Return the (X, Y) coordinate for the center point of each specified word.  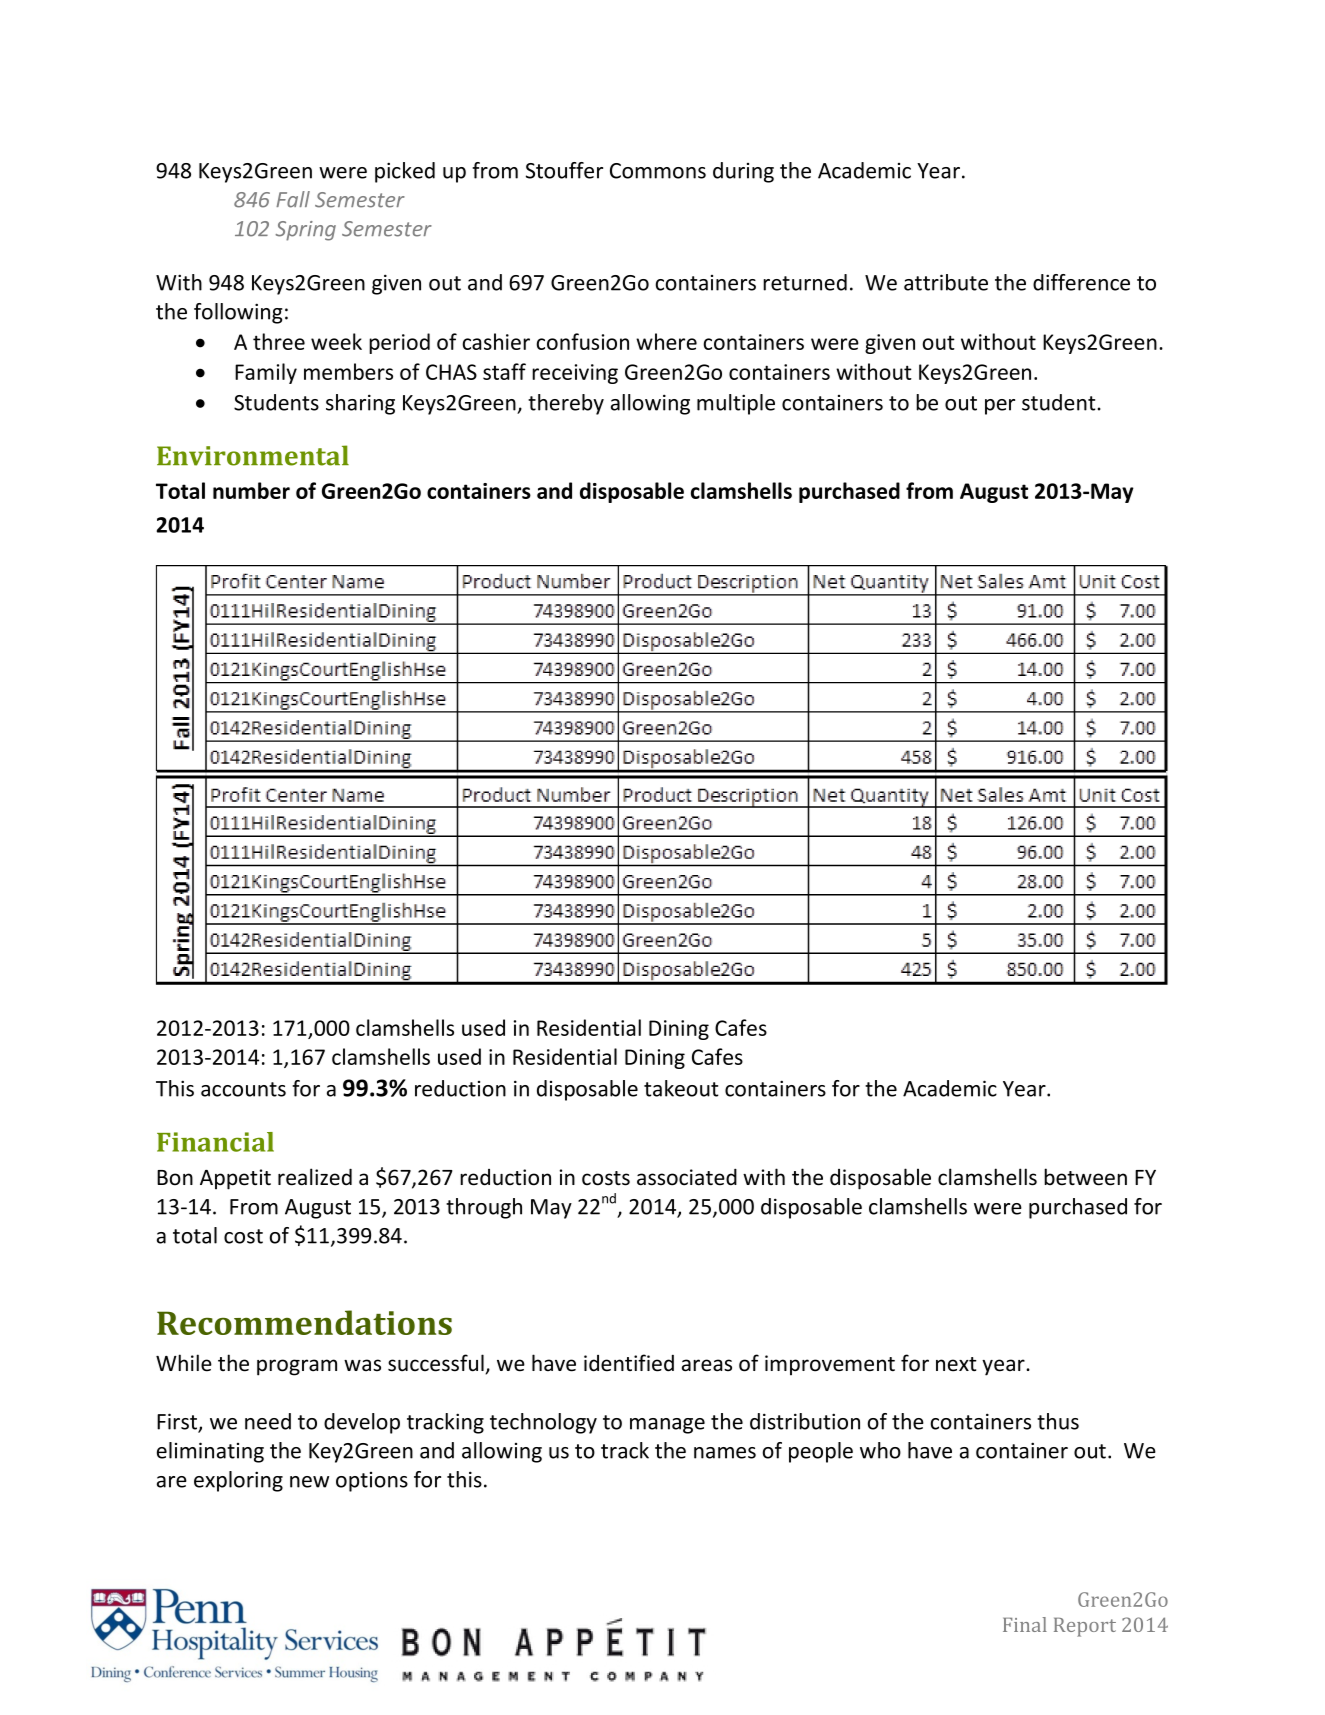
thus (1058, 1421)
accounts (243, 1089)
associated (687, 1177)
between (1085, 1177)
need (268, 1421)
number (251, 490)
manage (667, 1426)
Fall (293, 199)
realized (315, 1177)
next (956, 1364)
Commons (658, 171)
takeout (681, 1088)
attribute (946, 282)
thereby (566, 404)
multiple (736, 404)
